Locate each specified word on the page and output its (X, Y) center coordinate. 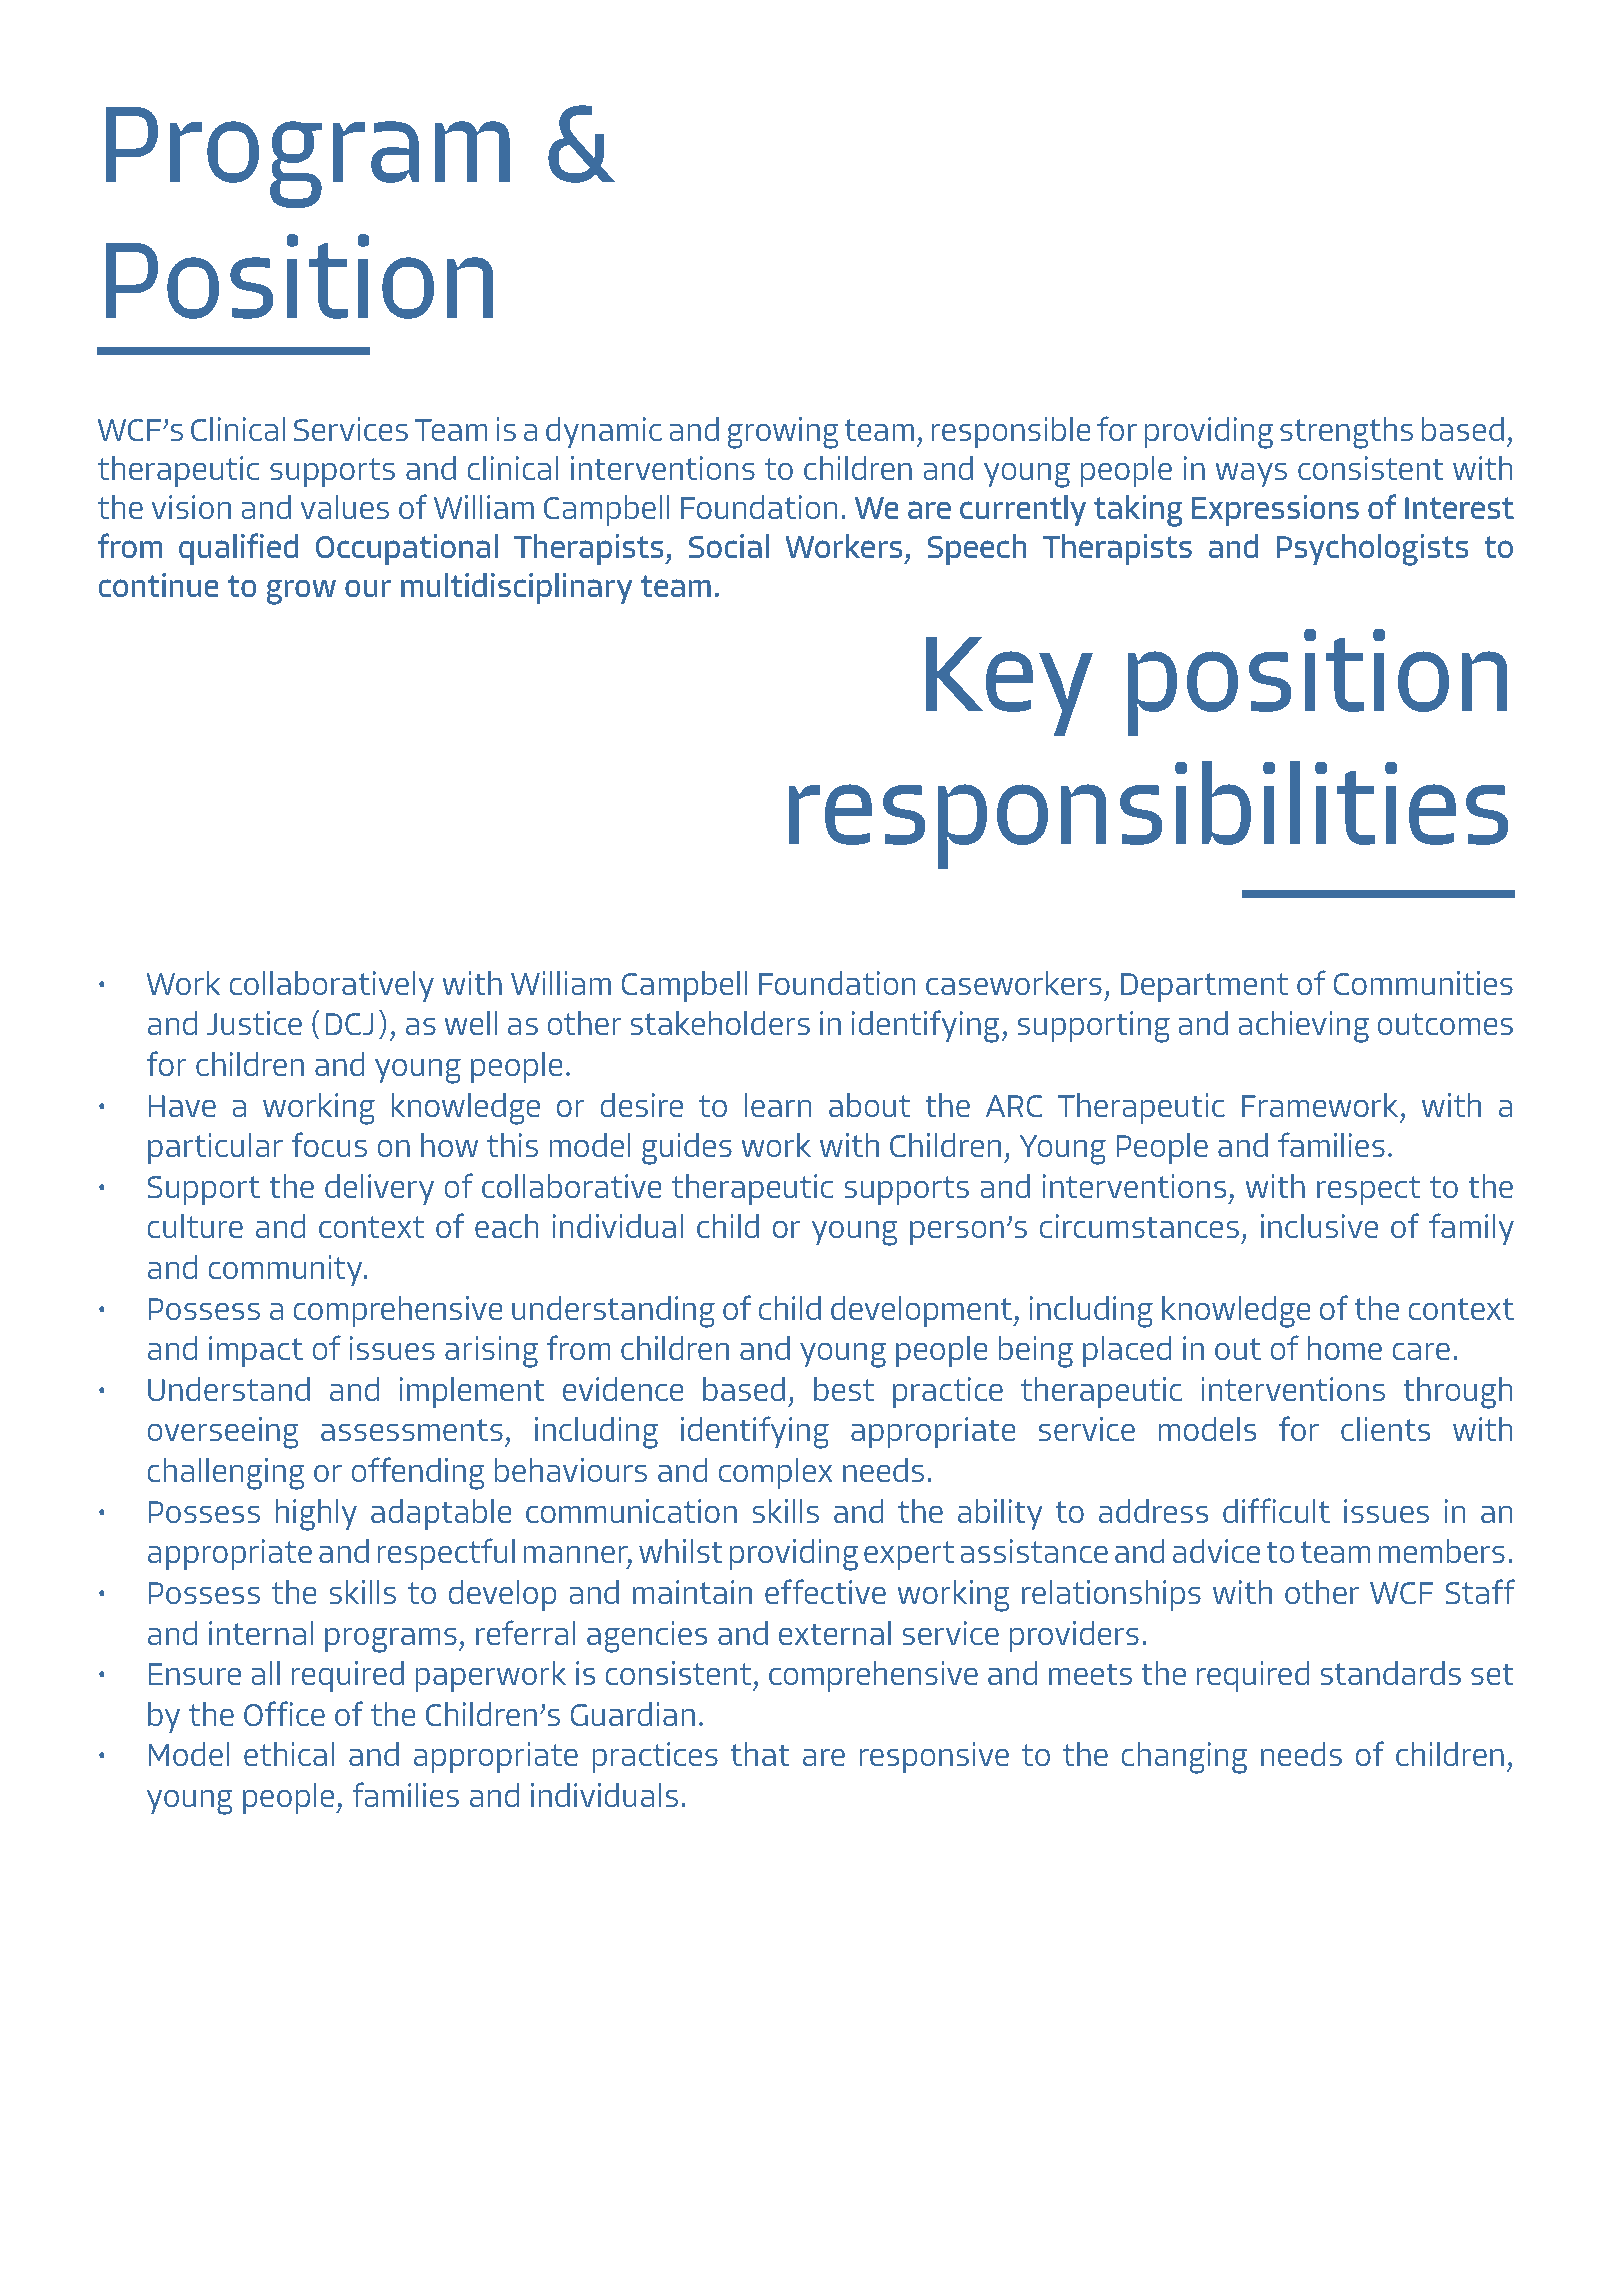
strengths (1346, 433)
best (844, 1389)
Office (284, 1713)
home (1345, 1348)
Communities (1423, 983)
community (286, 1270)
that (760, 1754)
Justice (254, 1023)
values (345, 507)
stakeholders (720, 1023)
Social (729, 546)
